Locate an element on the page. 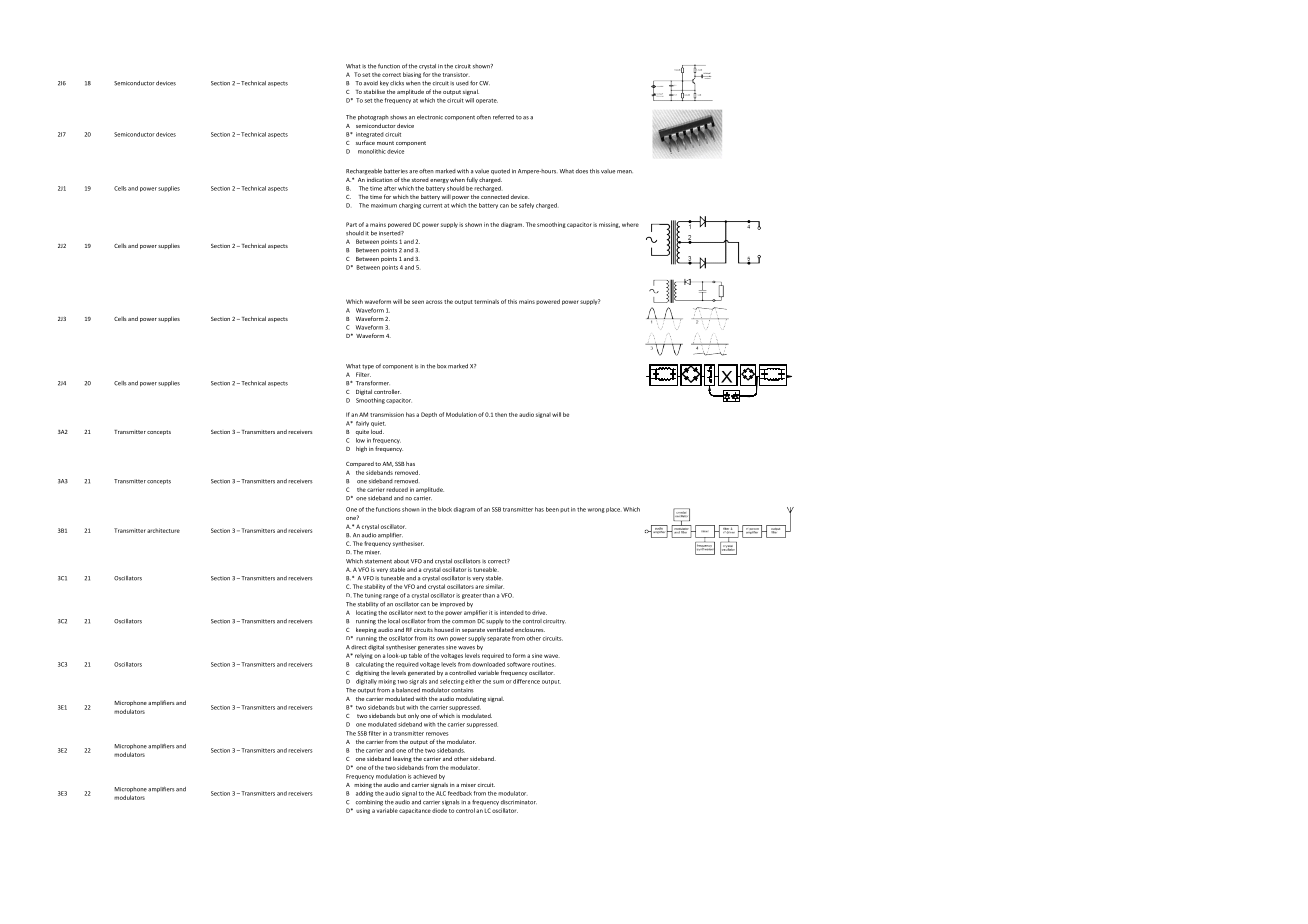 The width and height of the document is (1308, 924). architecture is located at coordinates (163, 530).
